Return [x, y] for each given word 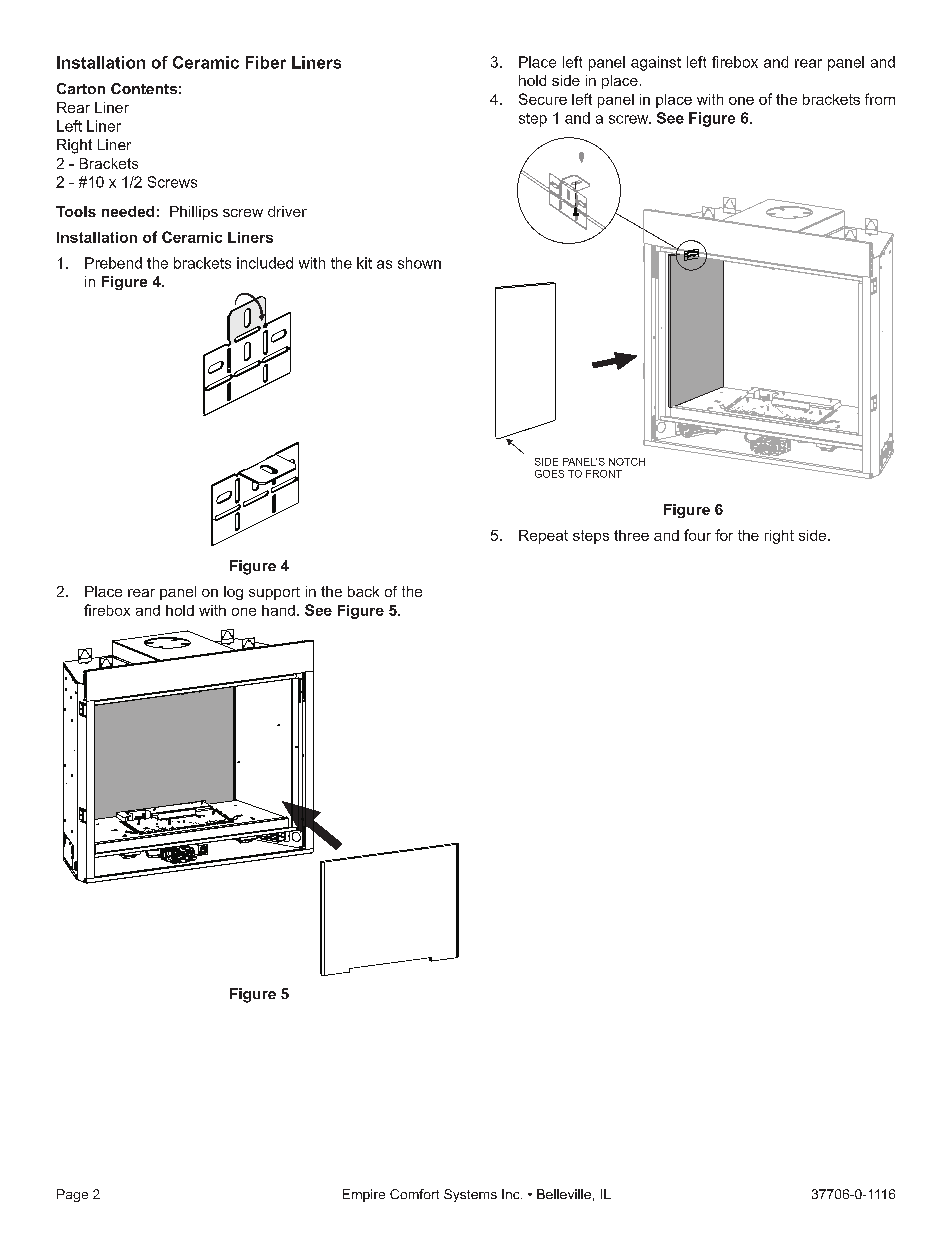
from [880, 99]
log [233, 593]
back [363, 591]
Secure [543, 99]
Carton [81, 88]
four [697, 535]
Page [72, 1195]
